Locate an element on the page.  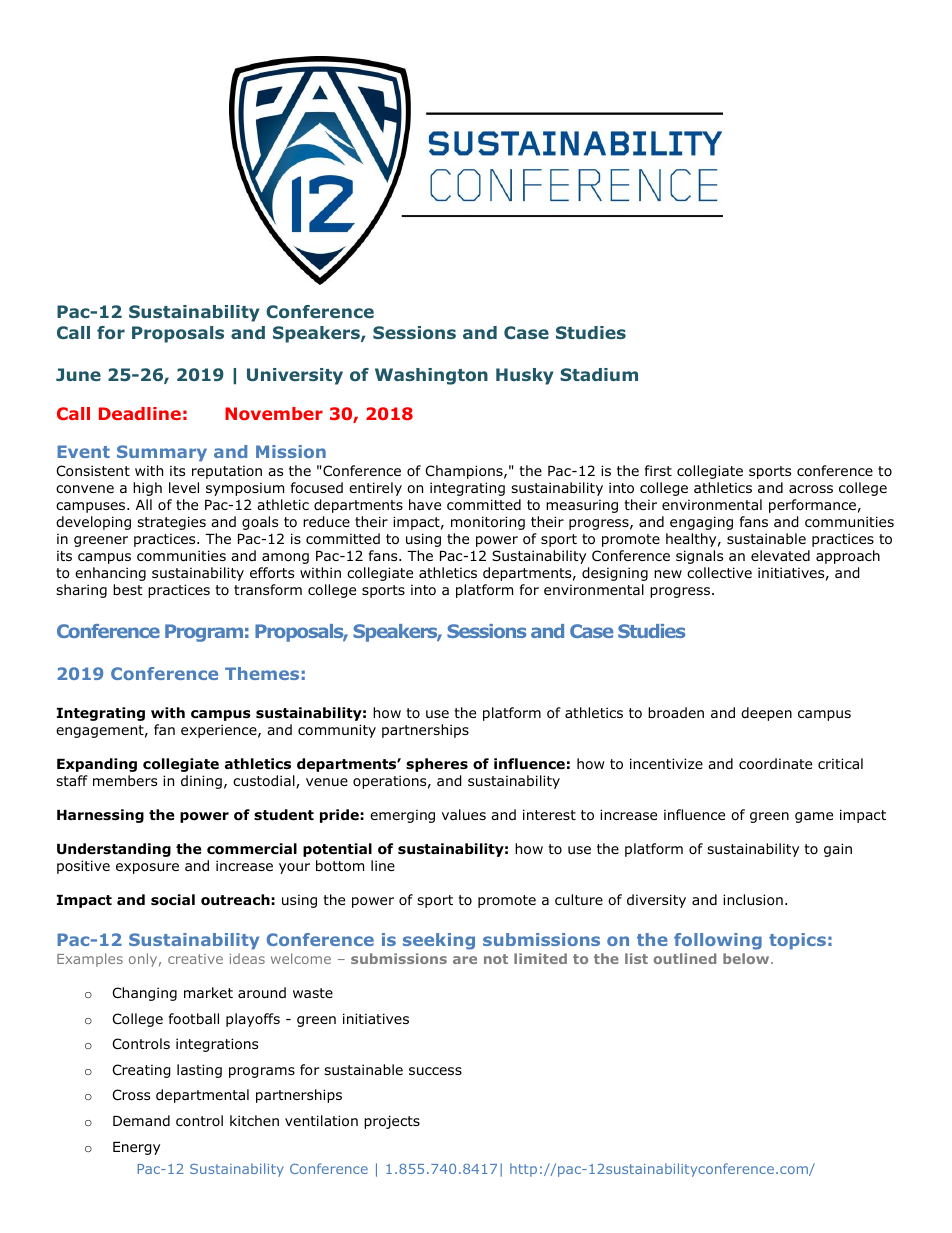
Washington is located at coordinates (431, 376).
